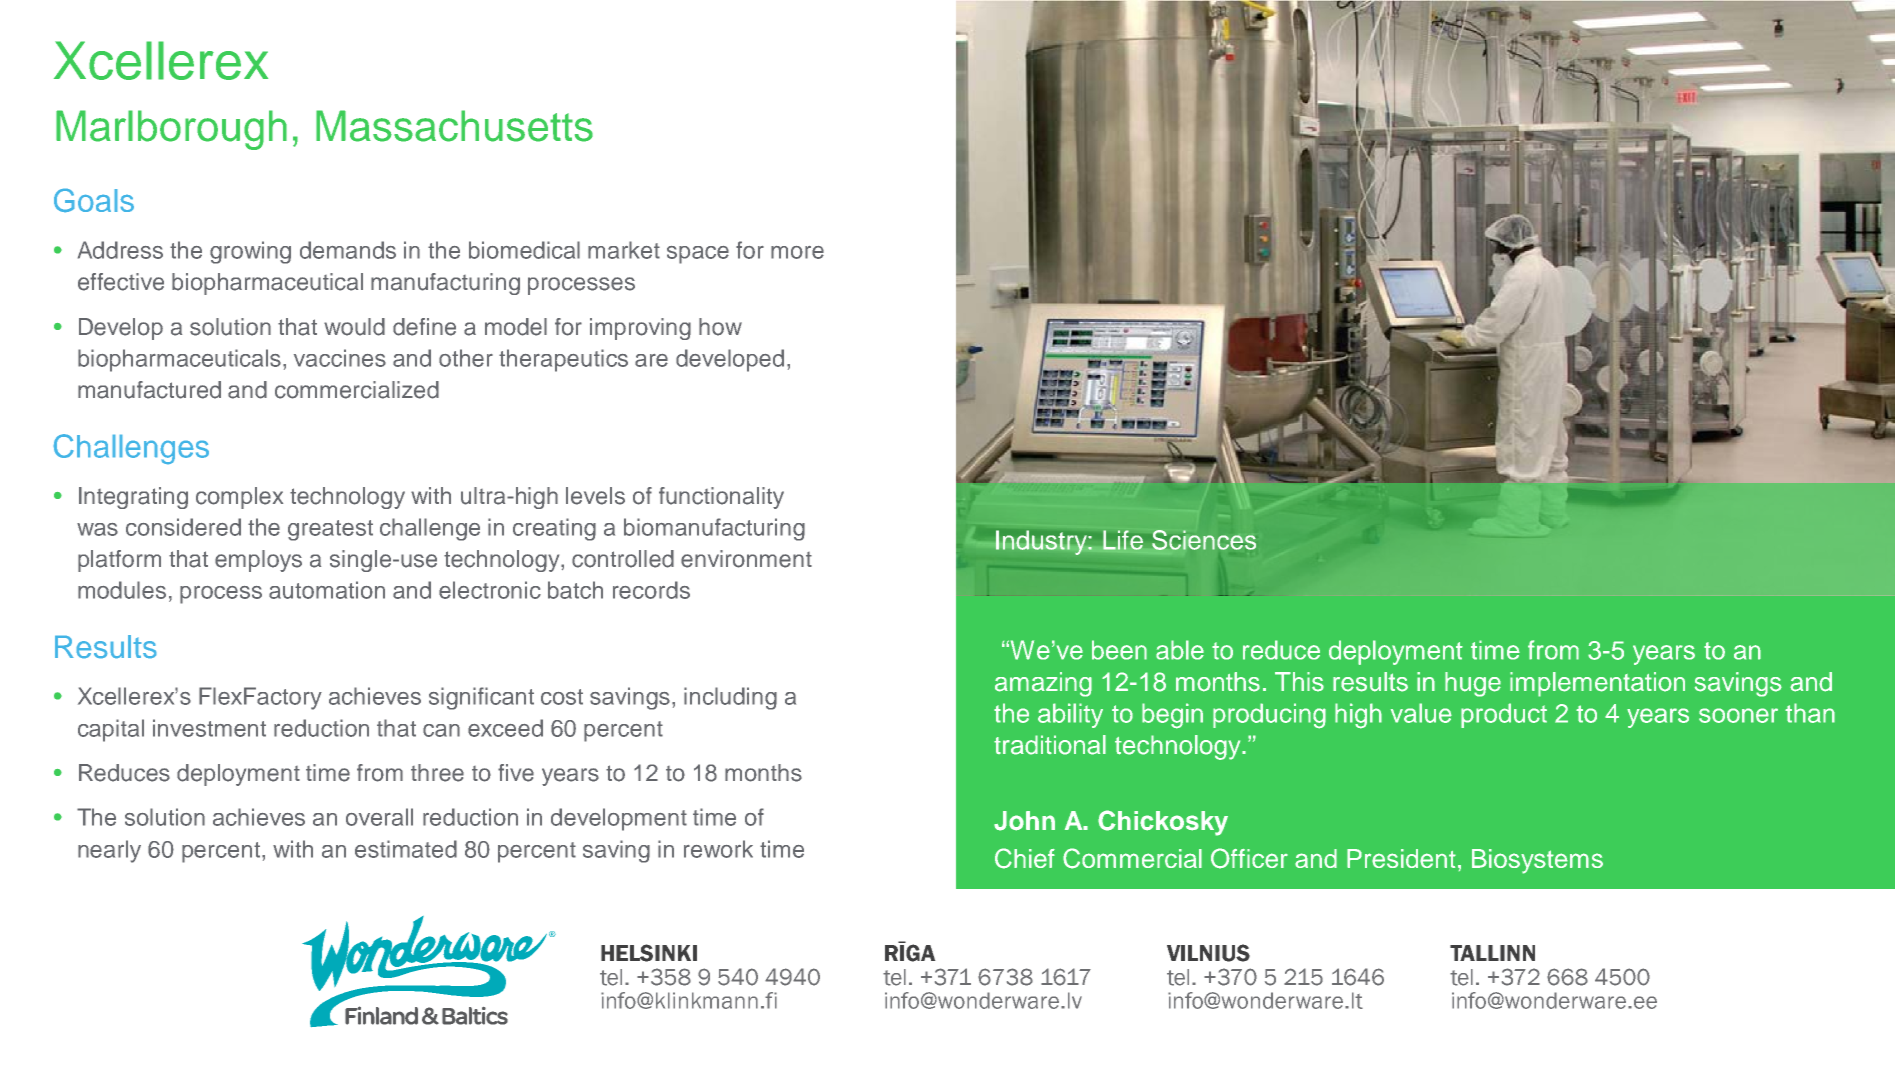 This page has height=1066, width=1895. I want to click on more, so click(797, 252).
